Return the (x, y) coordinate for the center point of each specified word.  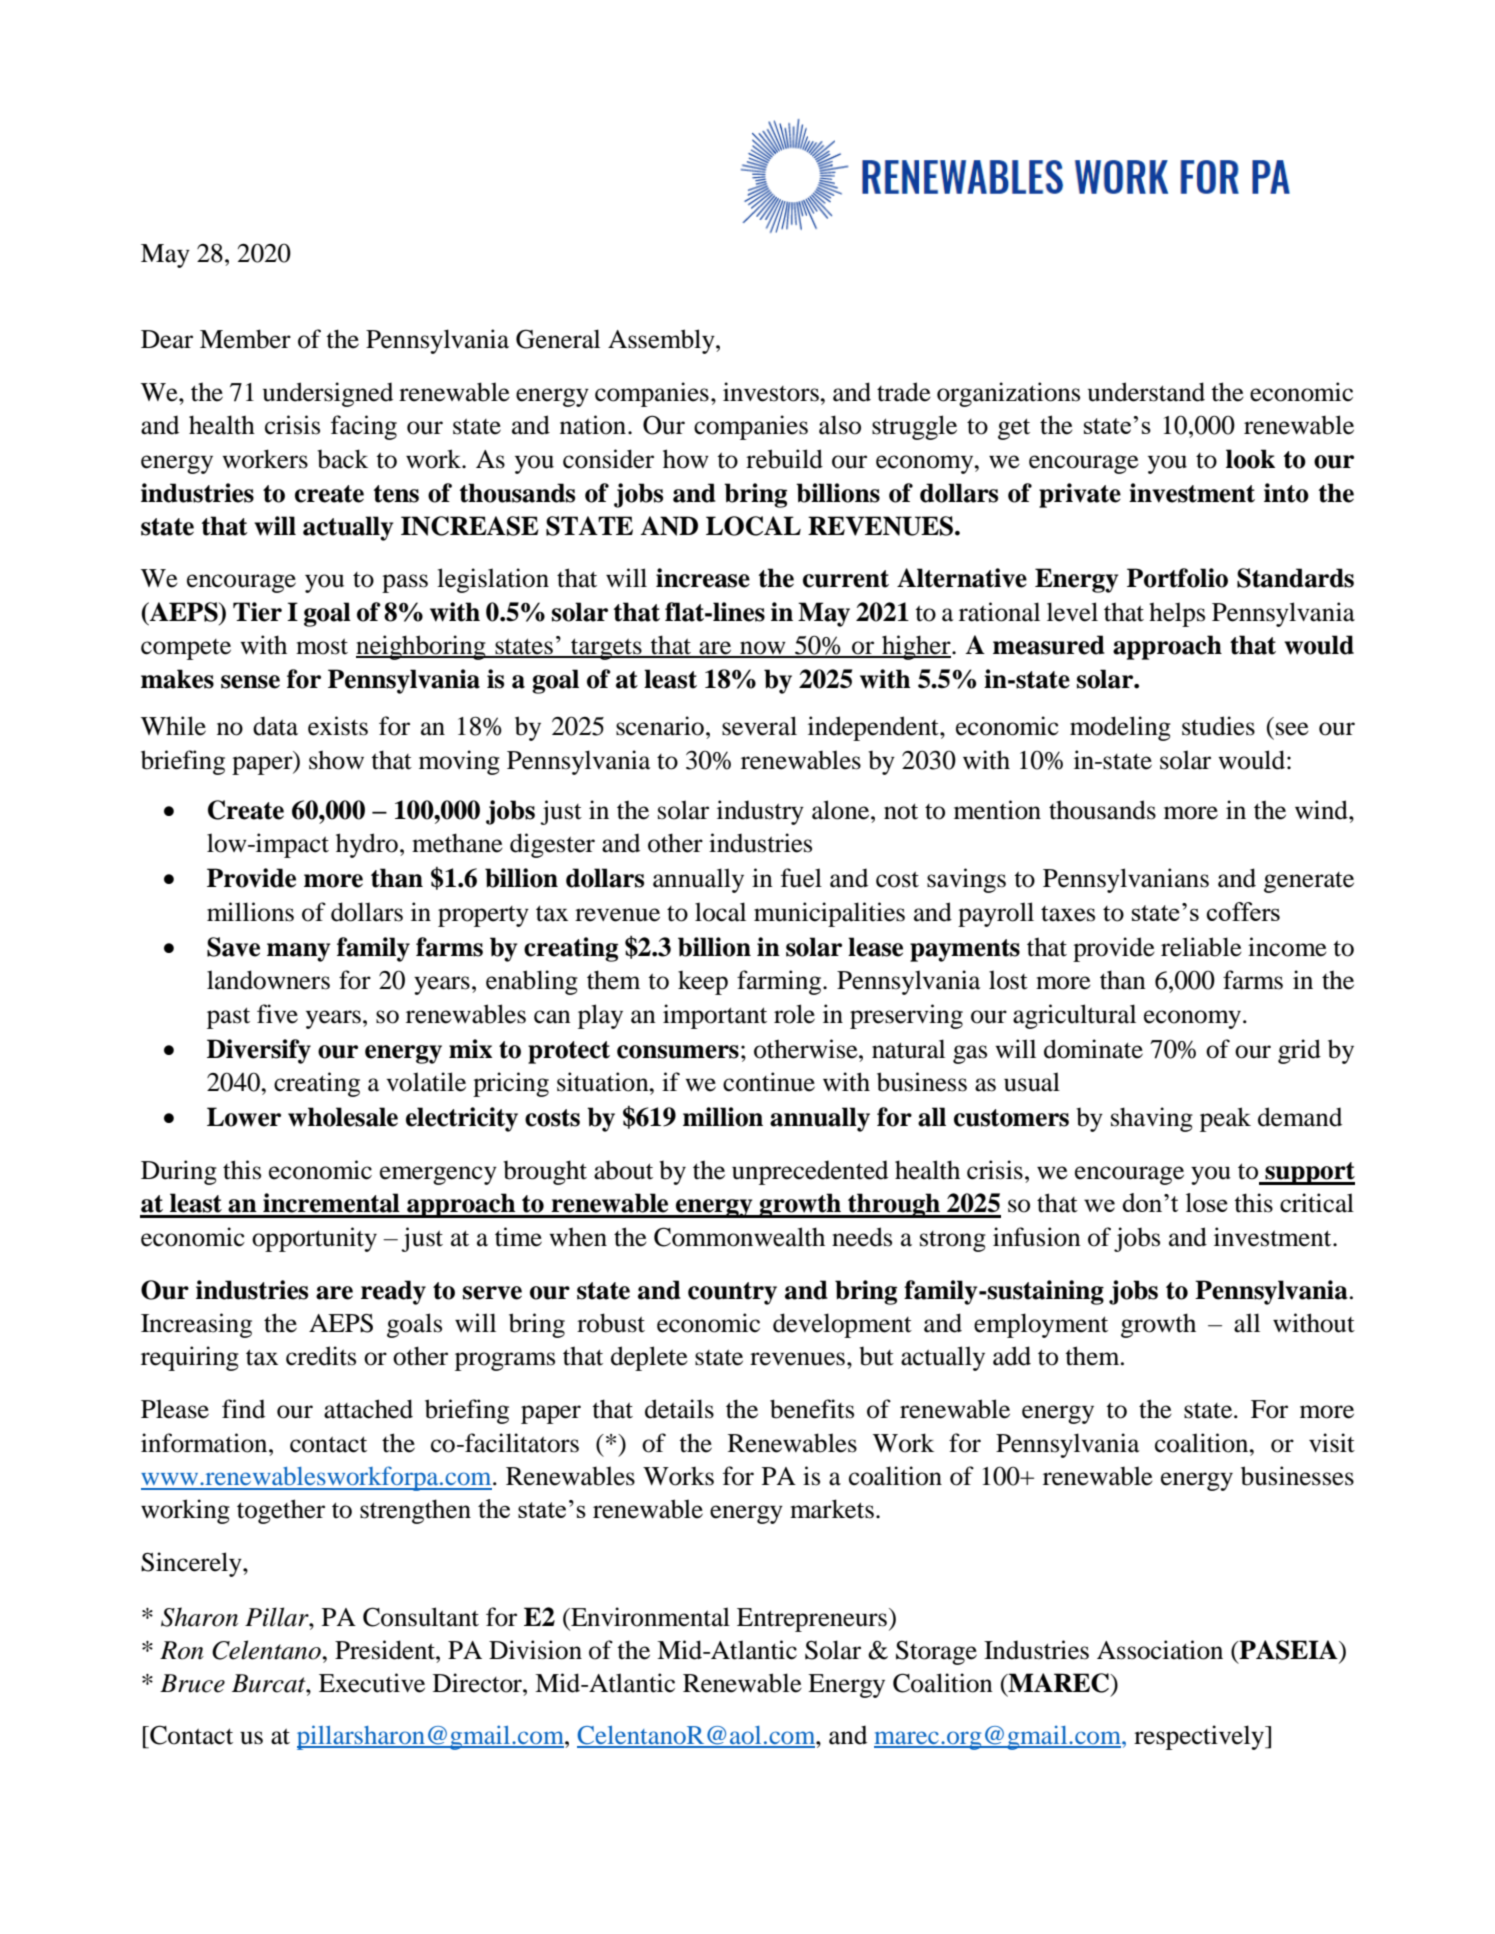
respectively (1200, 1737)
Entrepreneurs (812, 1620)
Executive (372, 1683)
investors (772, 392)
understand (1146, 392)
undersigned (328, 394)
